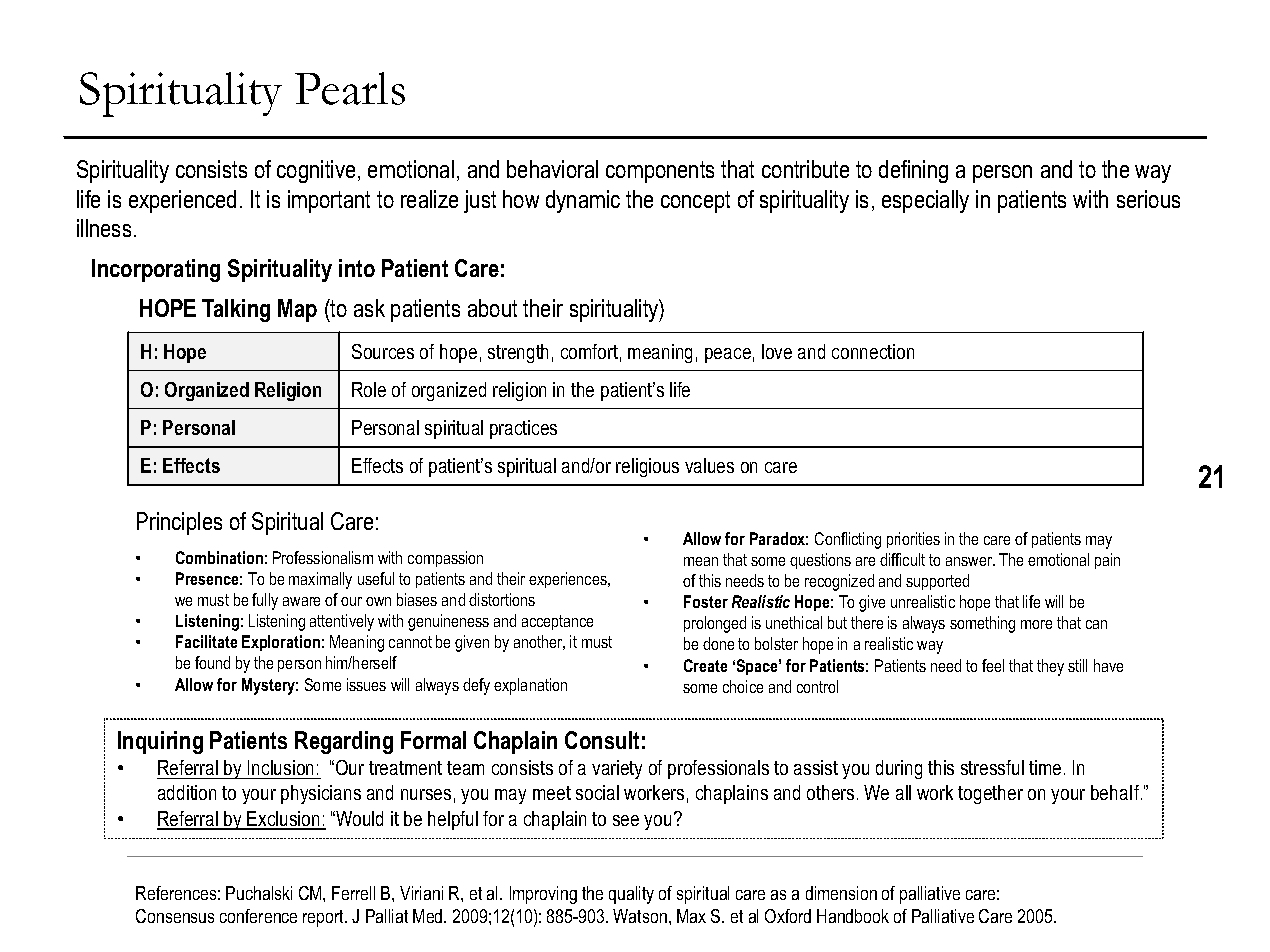 This page has width=1270, height=952. What do you see at coordinates (179, 523) in the page?
I see `Principles` at bounding box center [179, 523].
